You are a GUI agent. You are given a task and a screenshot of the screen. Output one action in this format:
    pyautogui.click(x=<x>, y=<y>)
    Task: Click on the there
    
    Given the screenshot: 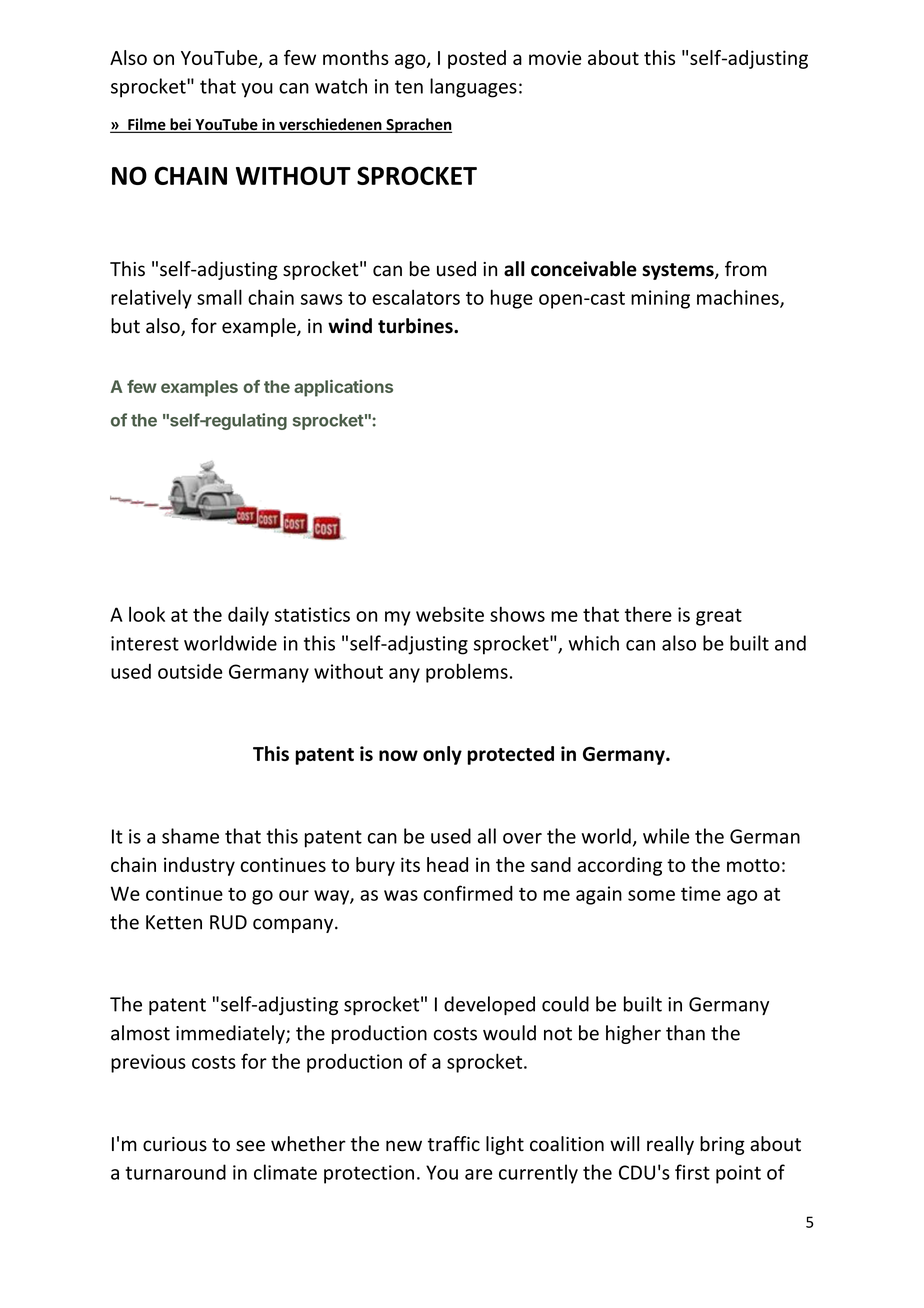 What is the action you would take?
    pyautogui.click(x=648, y=614)
